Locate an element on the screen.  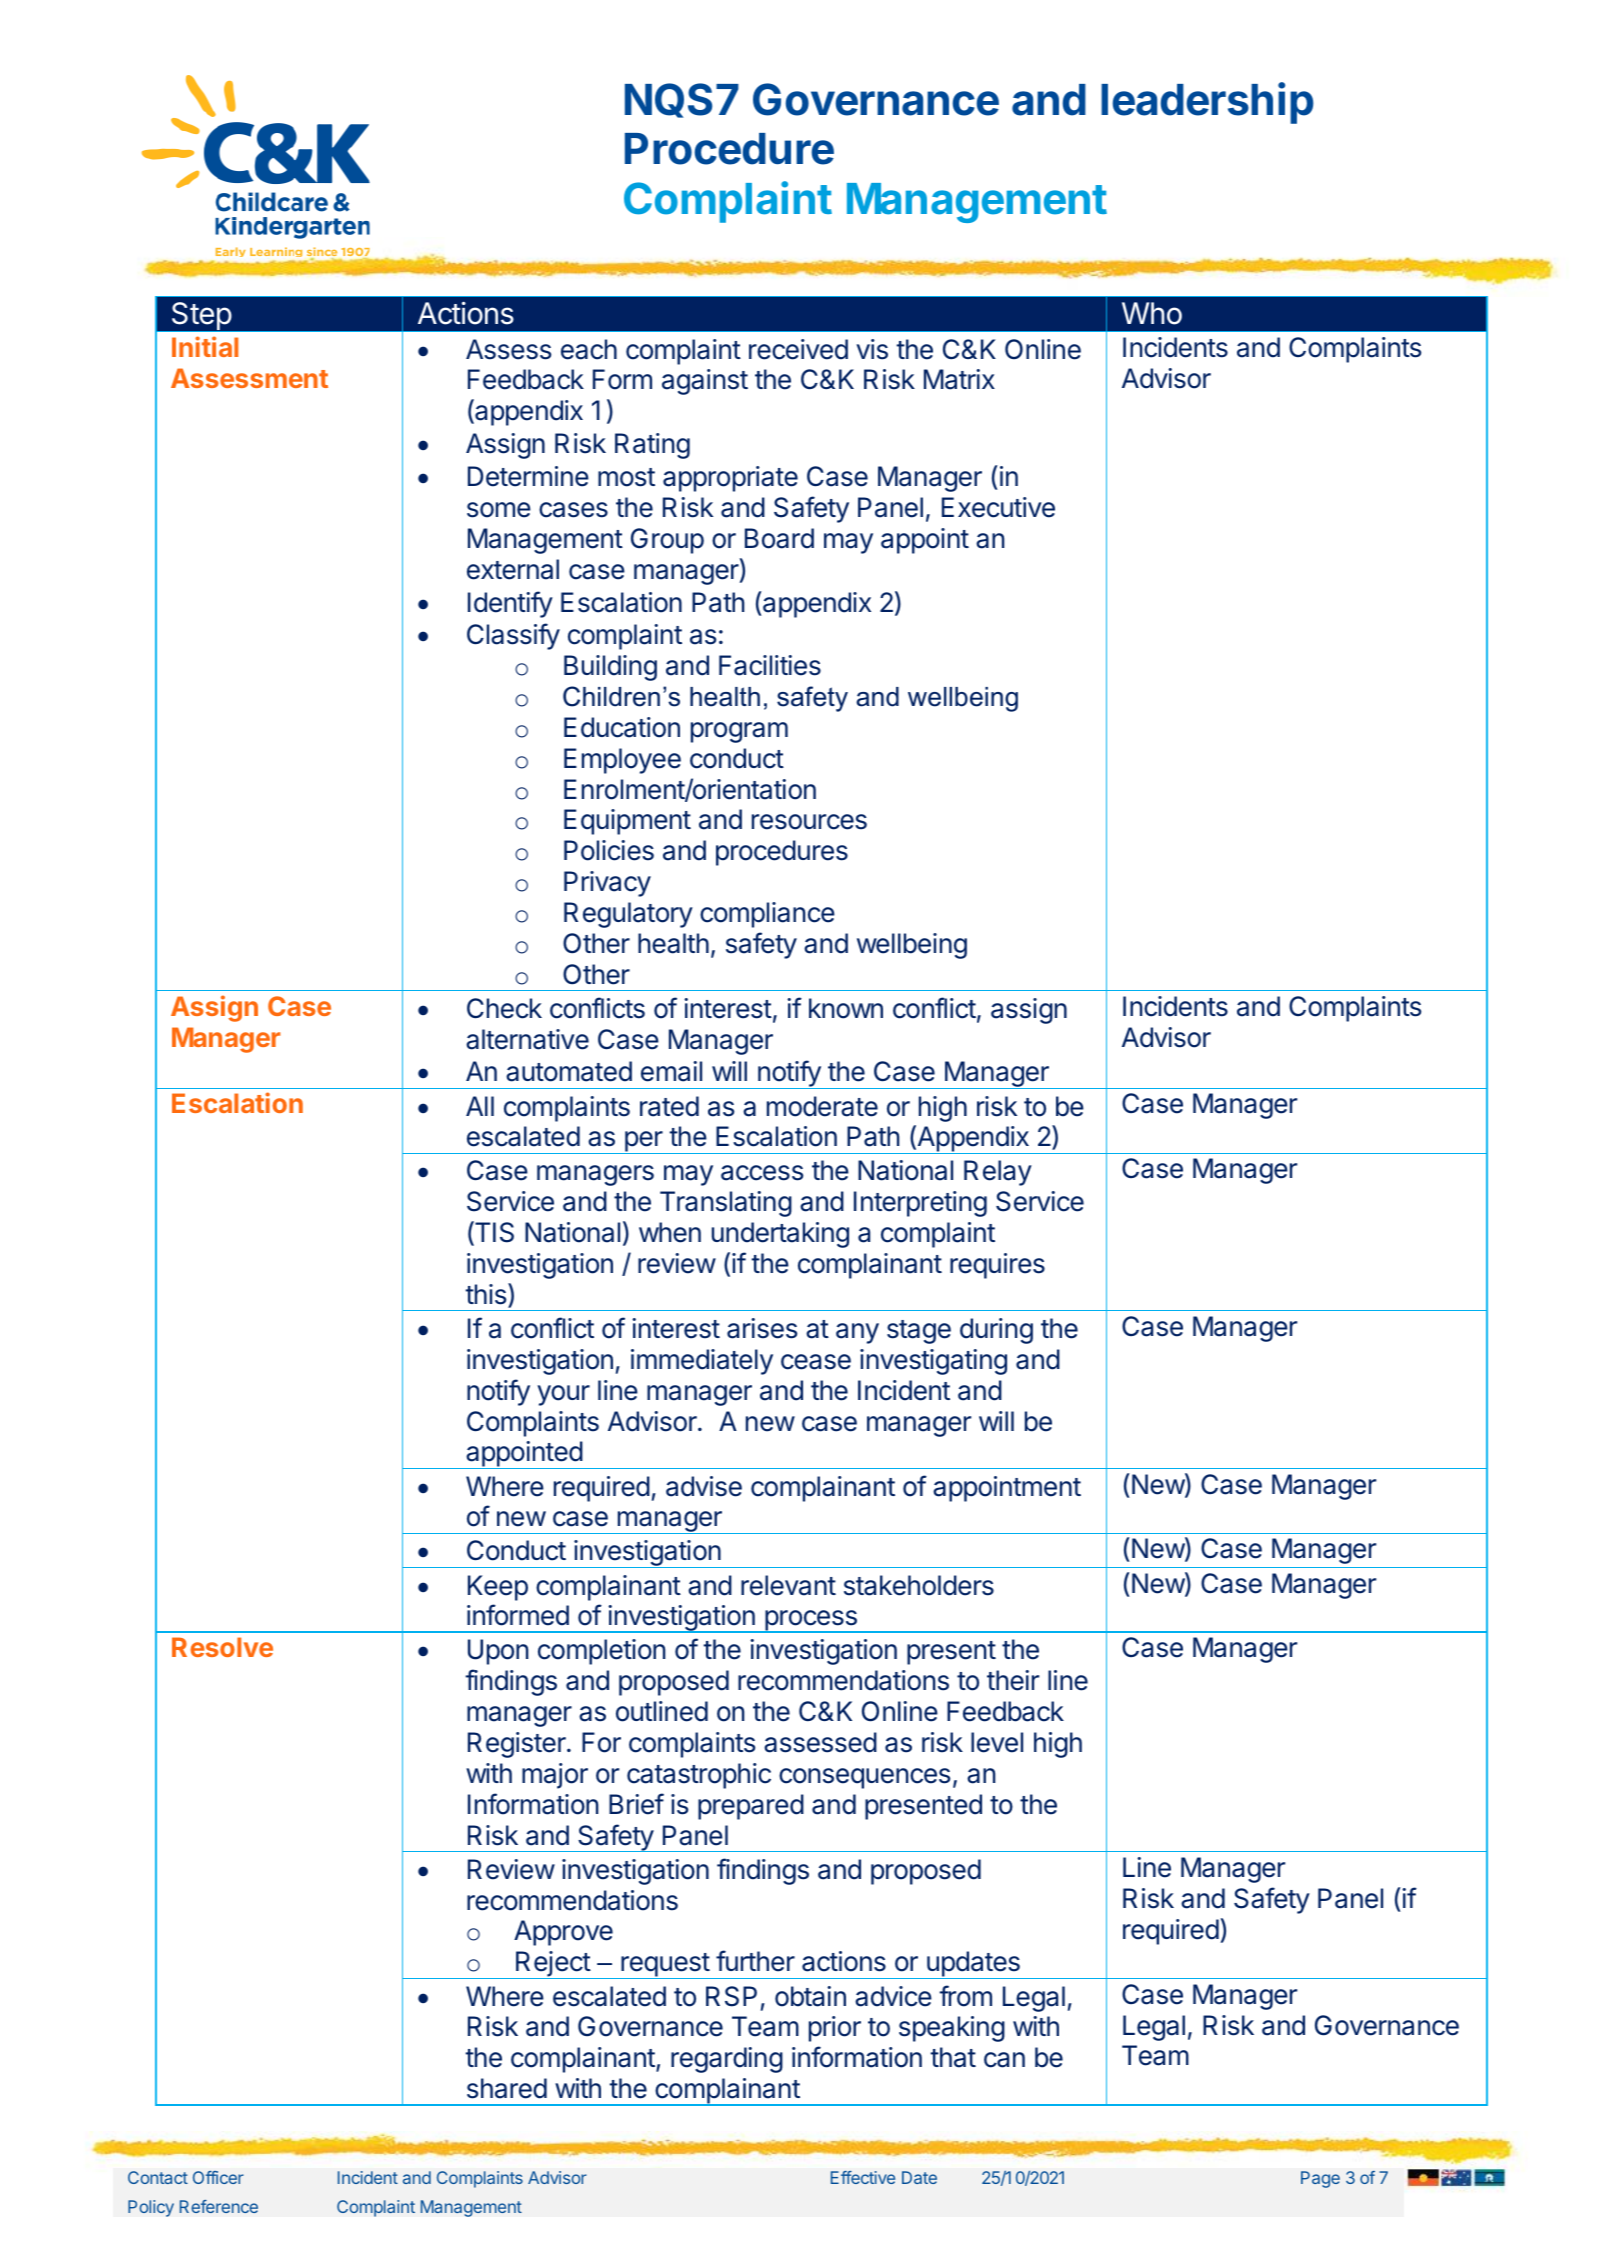
level is located at coordinates (997, 1742).
